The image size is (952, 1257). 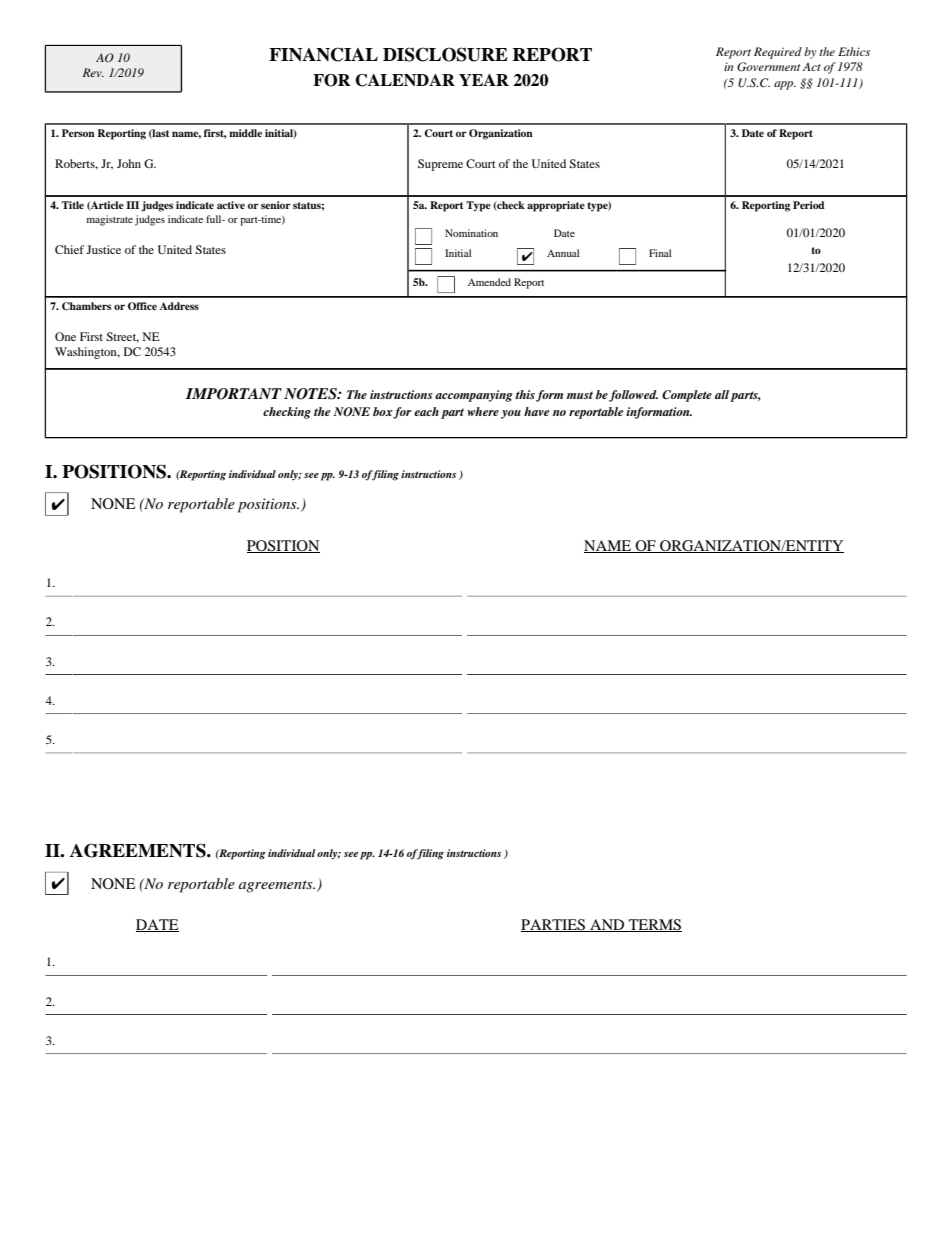 What do you see at coordinates (383, 412) in the document?
I see `box` at bounding box center [383, 412].
